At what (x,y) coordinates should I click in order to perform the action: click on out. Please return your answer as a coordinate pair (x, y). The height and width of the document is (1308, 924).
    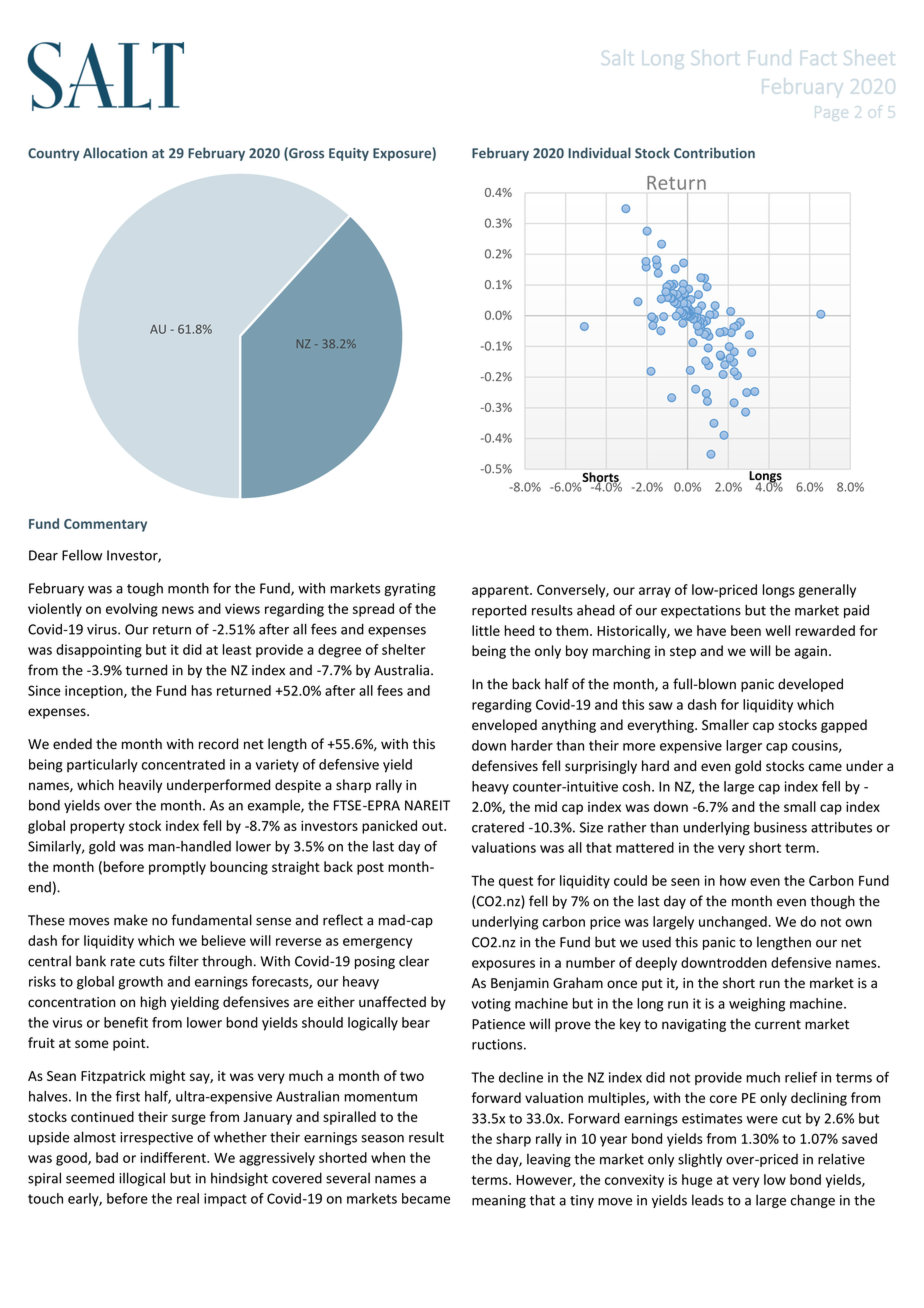
    Looking at the image, I should click on (433, 826).
